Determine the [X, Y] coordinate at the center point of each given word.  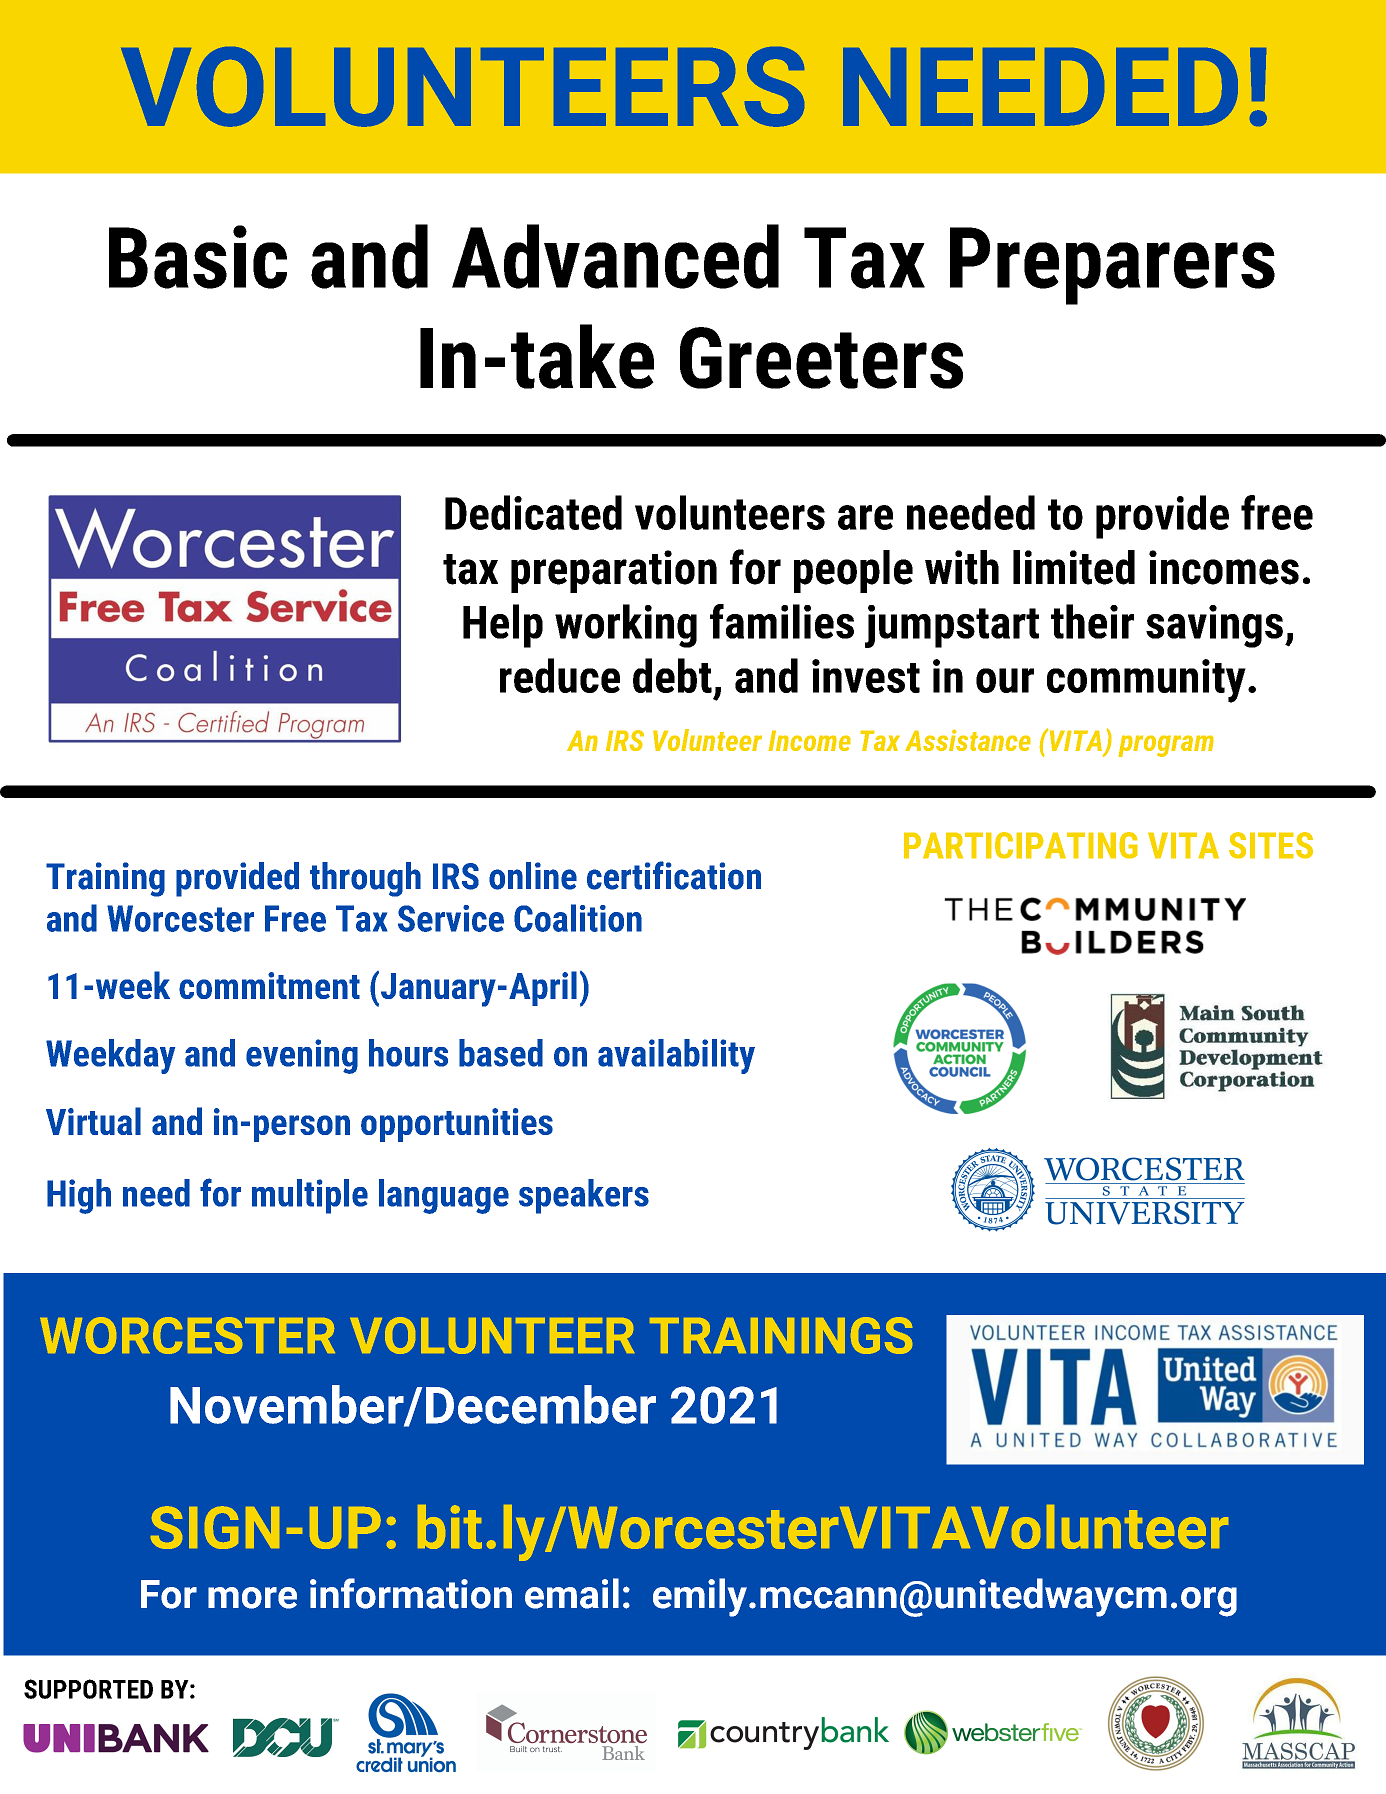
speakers [584, 1196]
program [1166, 746]
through [365, 879]
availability [676, 1056]
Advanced [615, 256]
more [252, 1598]
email [572, 1593]
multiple [310, 1196]
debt [672, 675]
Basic [198, 257]
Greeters [821, 358]
